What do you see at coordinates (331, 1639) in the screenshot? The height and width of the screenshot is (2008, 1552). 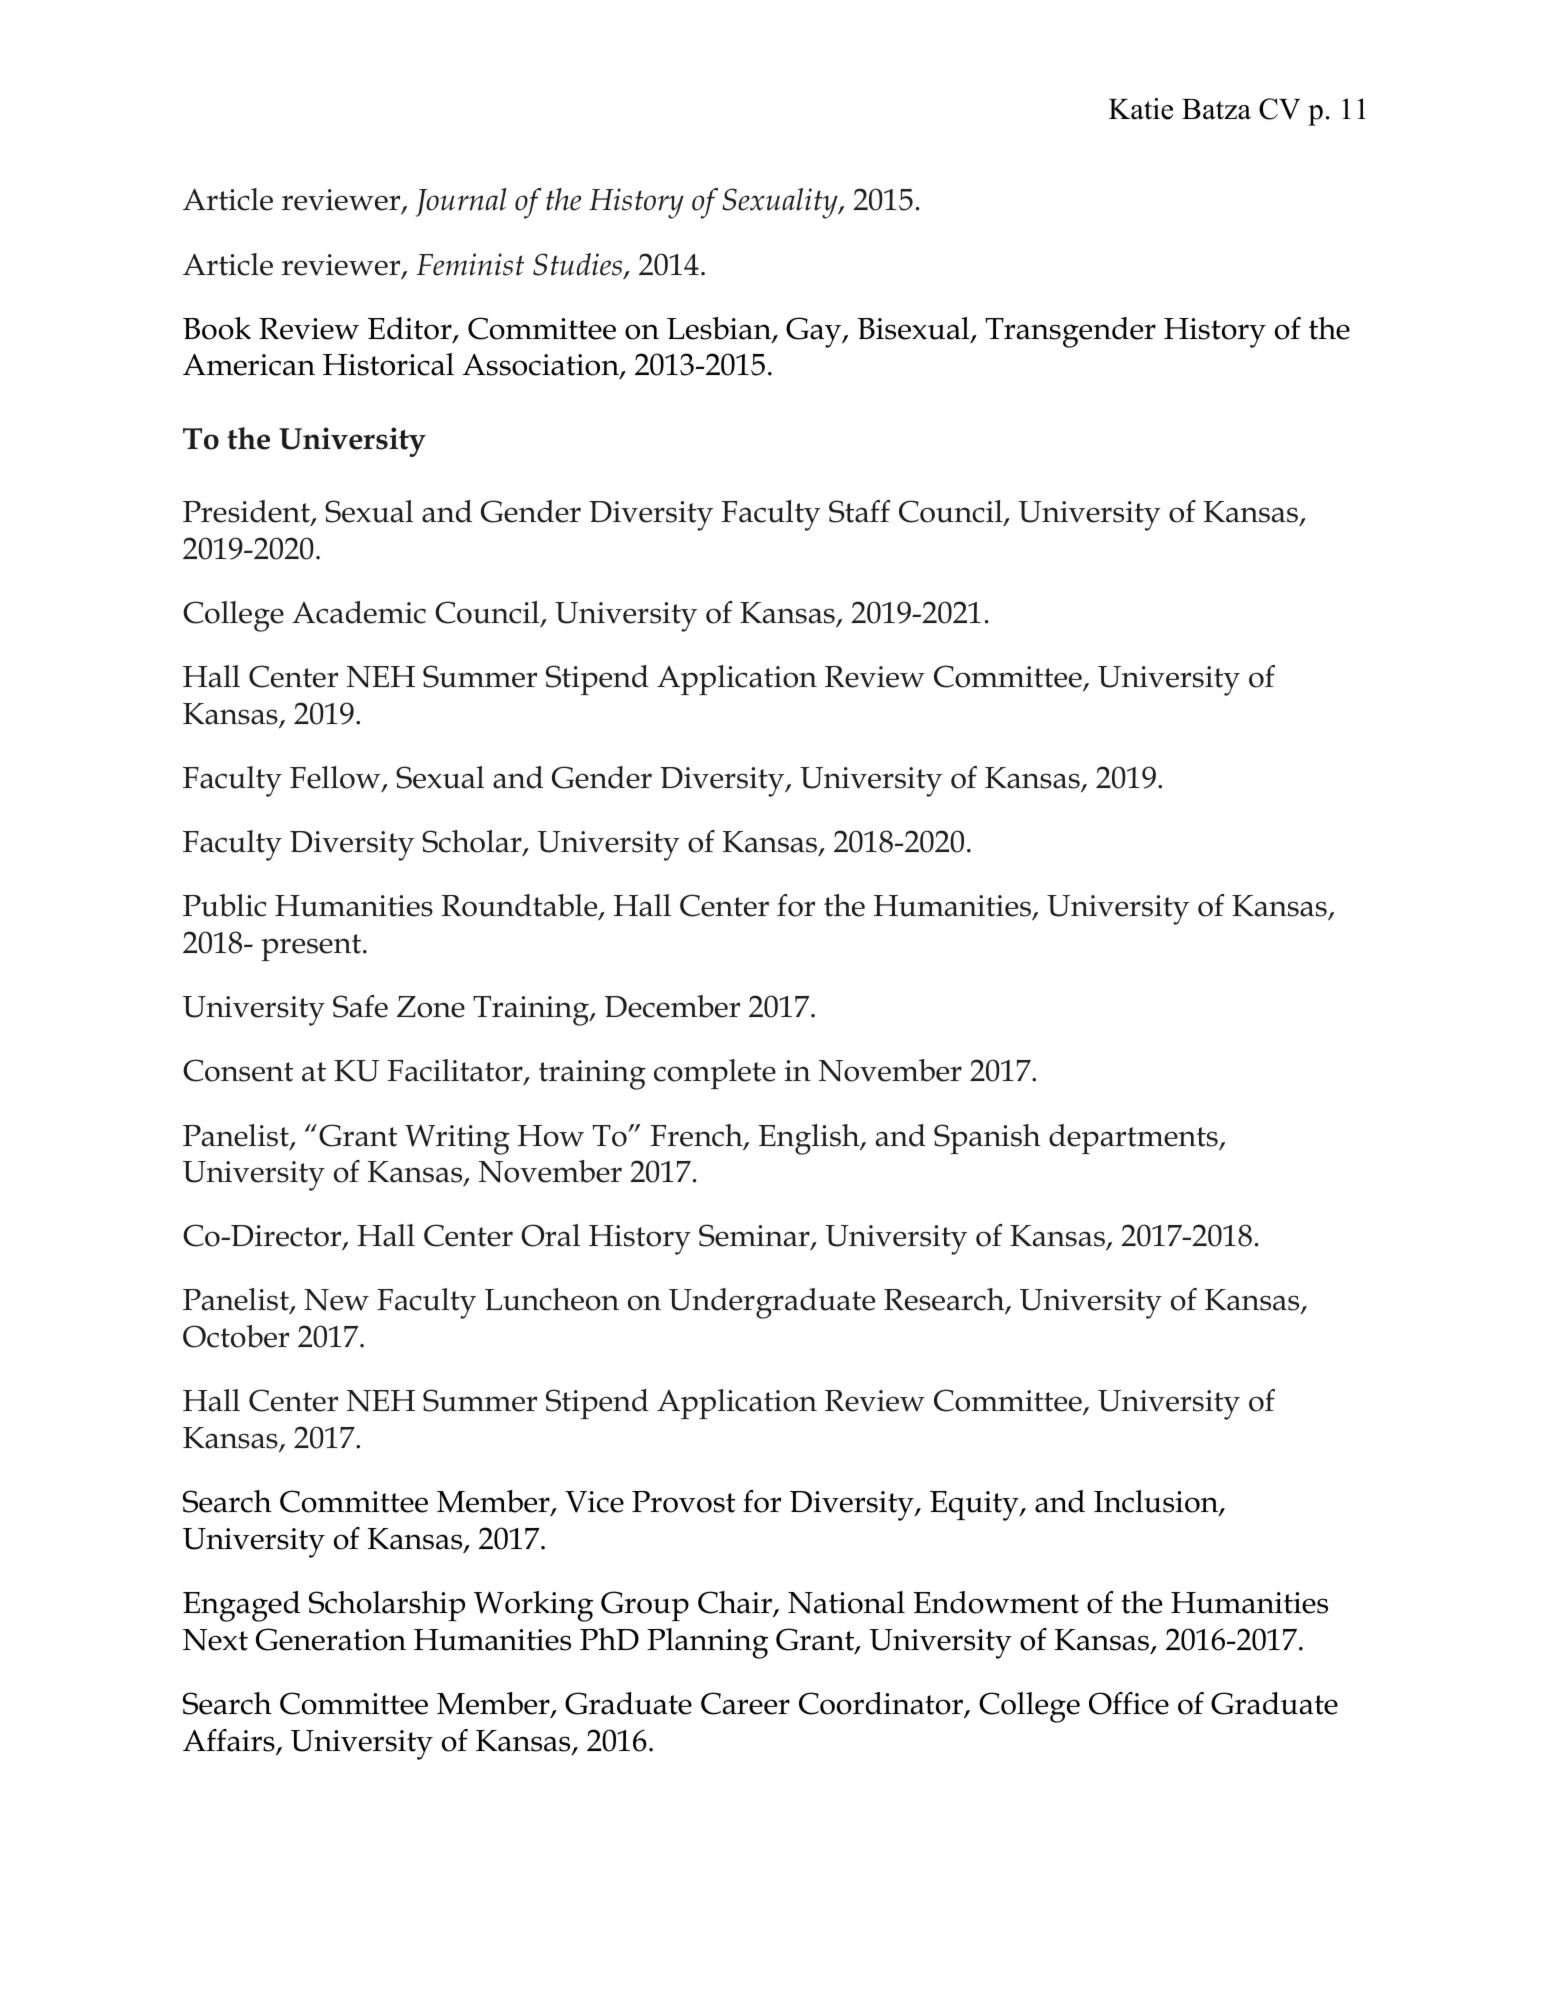 I see `Generation` at bounding box center [331, 1639].
